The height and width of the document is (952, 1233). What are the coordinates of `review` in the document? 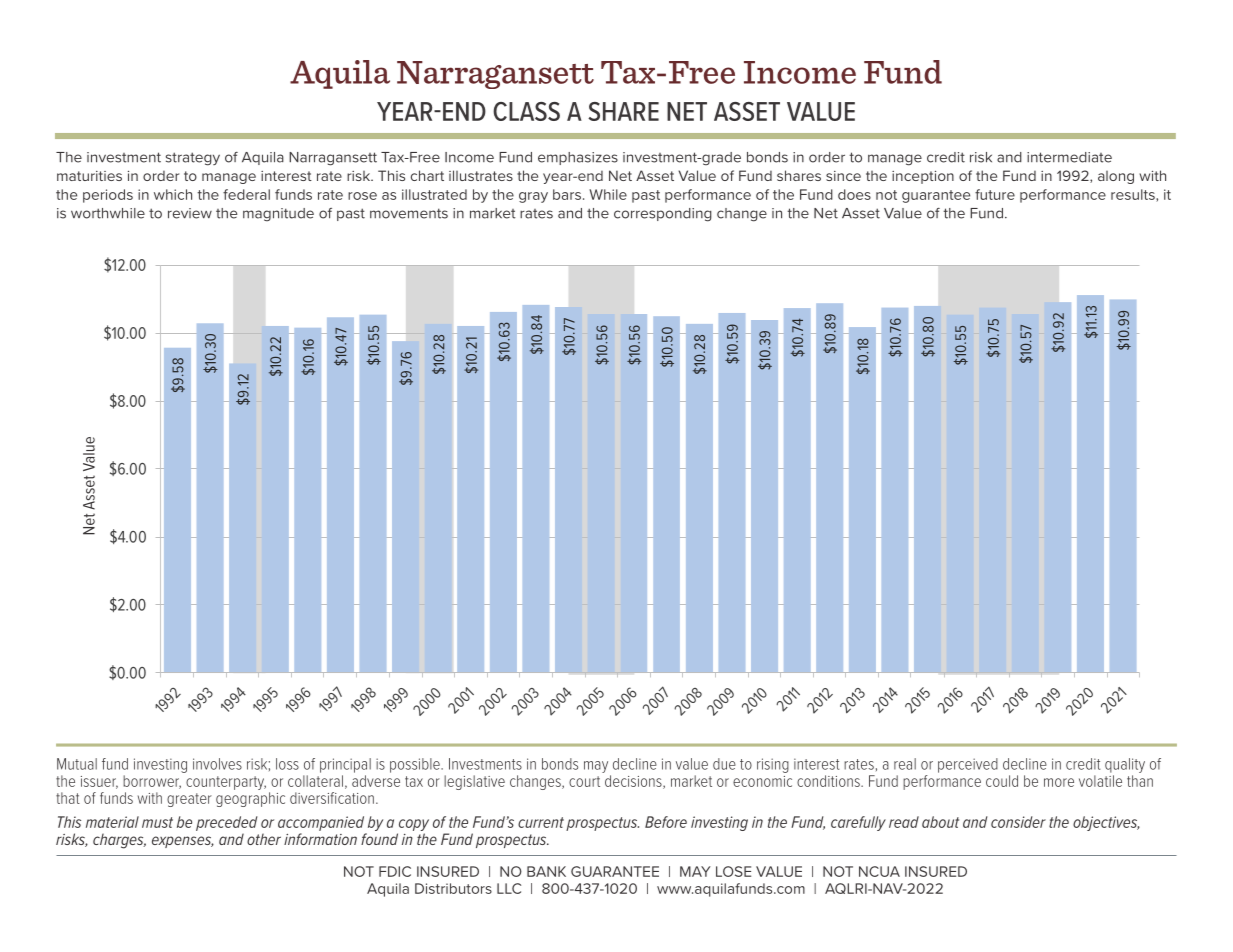 It's located at (190, 213).
